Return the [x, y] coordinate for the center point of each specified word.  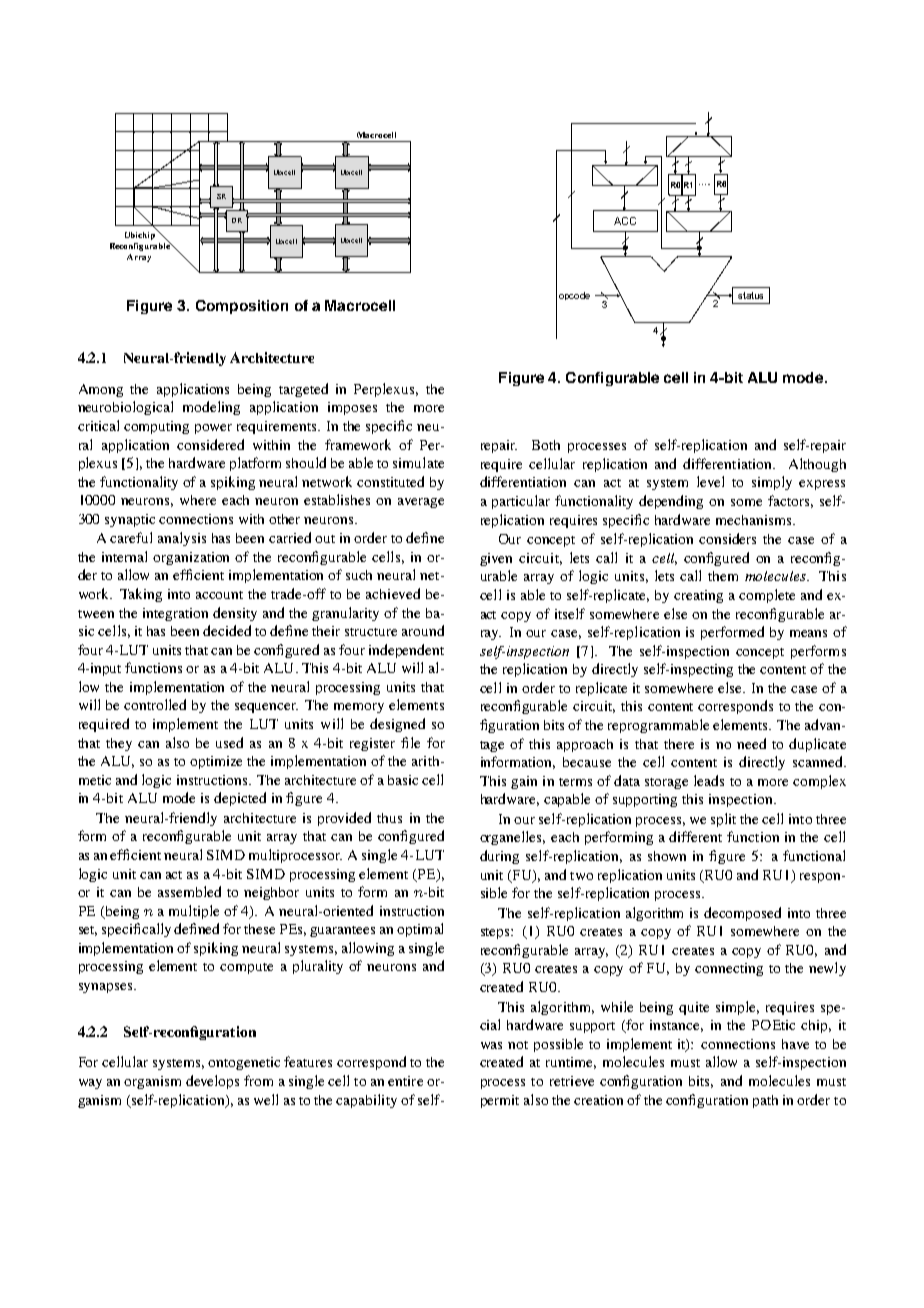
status [750, 295]
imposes [352, 408]
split [723, 820]
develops [212, 1082]
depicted [240, 799]
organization [191, 558]
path [765, 1101]
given [496, 559]
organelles [512, 838]
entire [405, 1081]
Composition [242, 307]
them [723, 576]
